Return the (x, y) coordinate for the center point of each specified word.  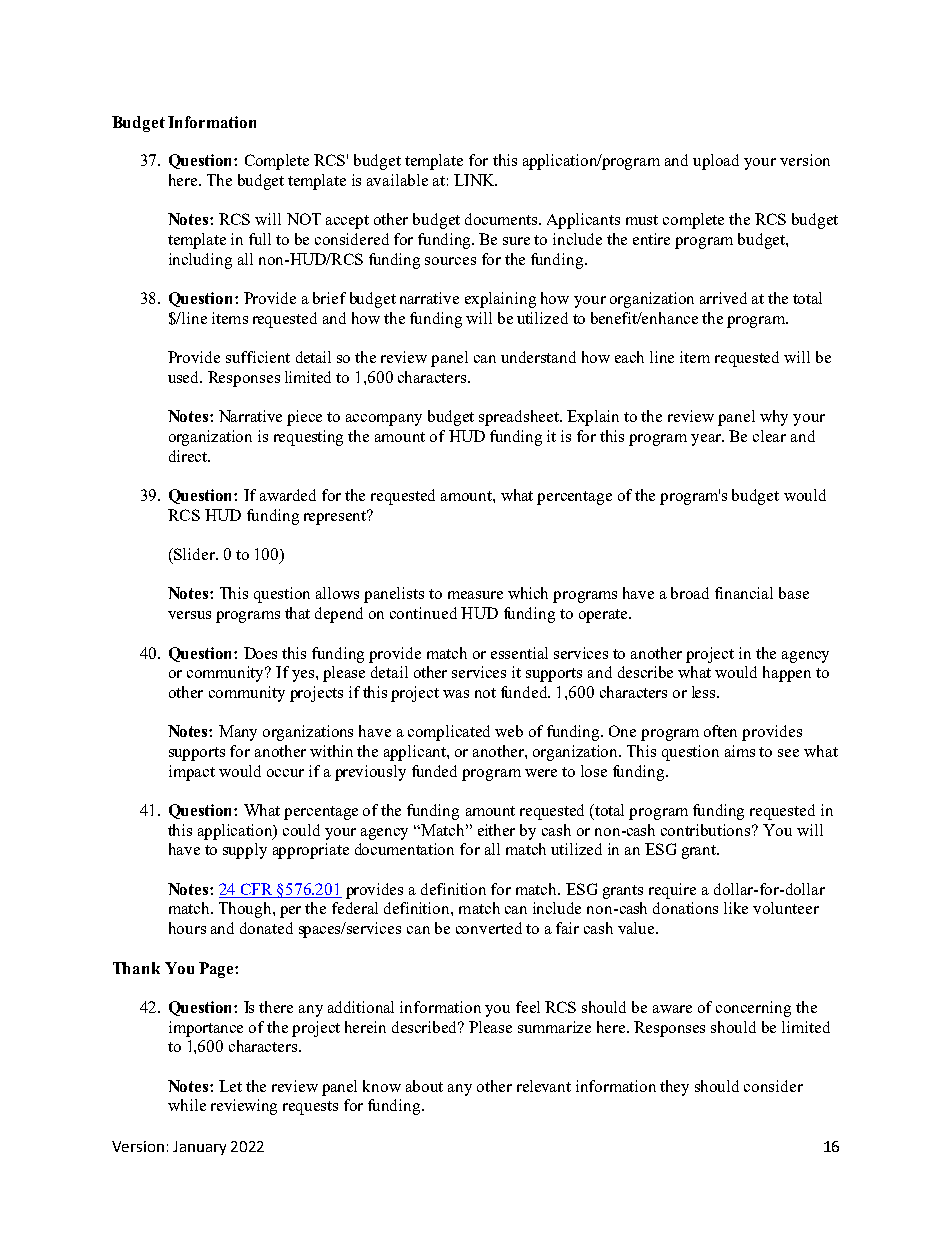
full (260, 239)
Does (260, 653)
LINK (475, 180)
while (187, 1105)
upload (716, 162)
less (705, 692)
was (456, 694)
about (424, 1086)
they (674, 1088)
